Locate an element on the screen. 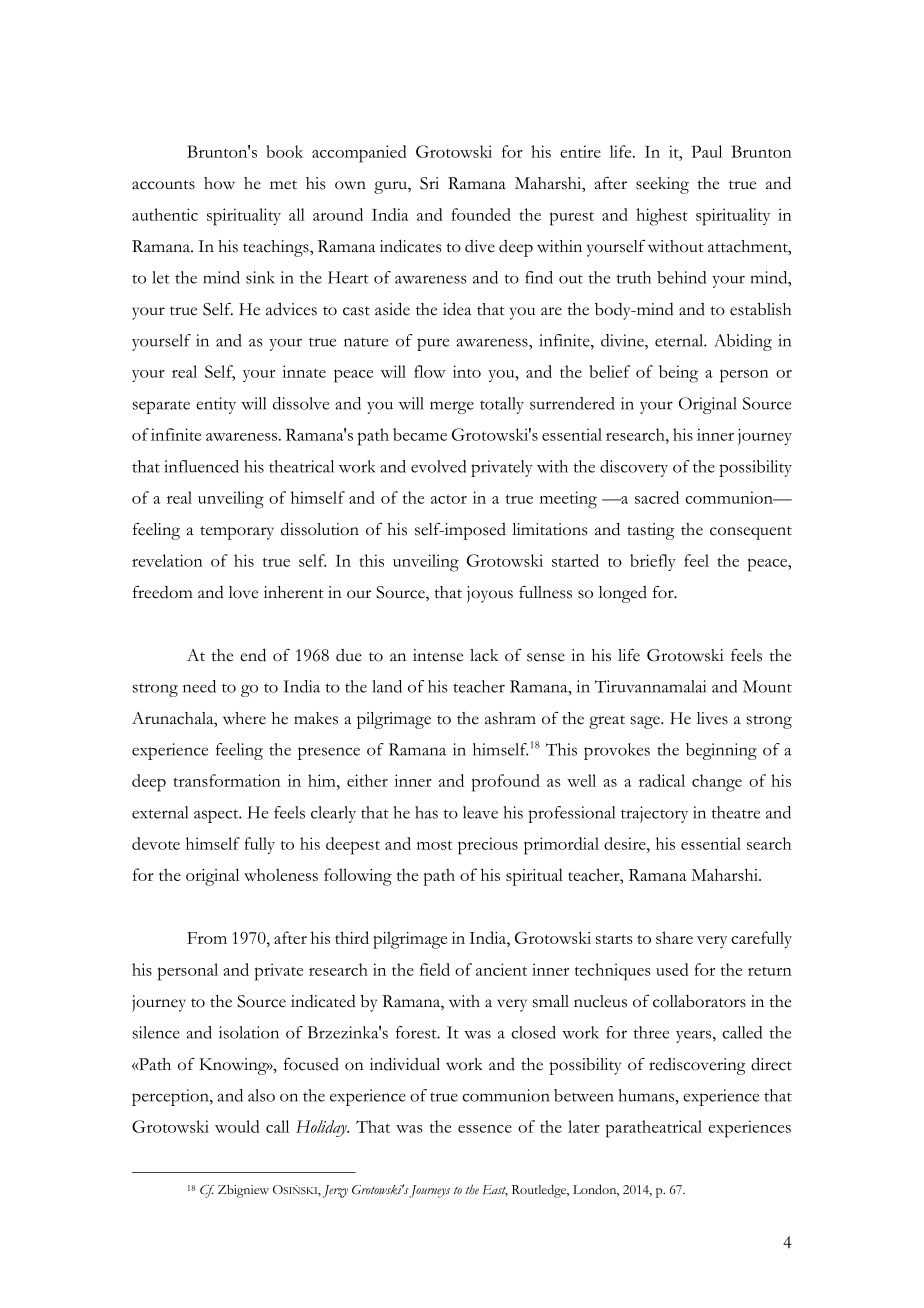 The height and width of the screenshot is (1308, 924). actor is located at coordinates (449, 499).
